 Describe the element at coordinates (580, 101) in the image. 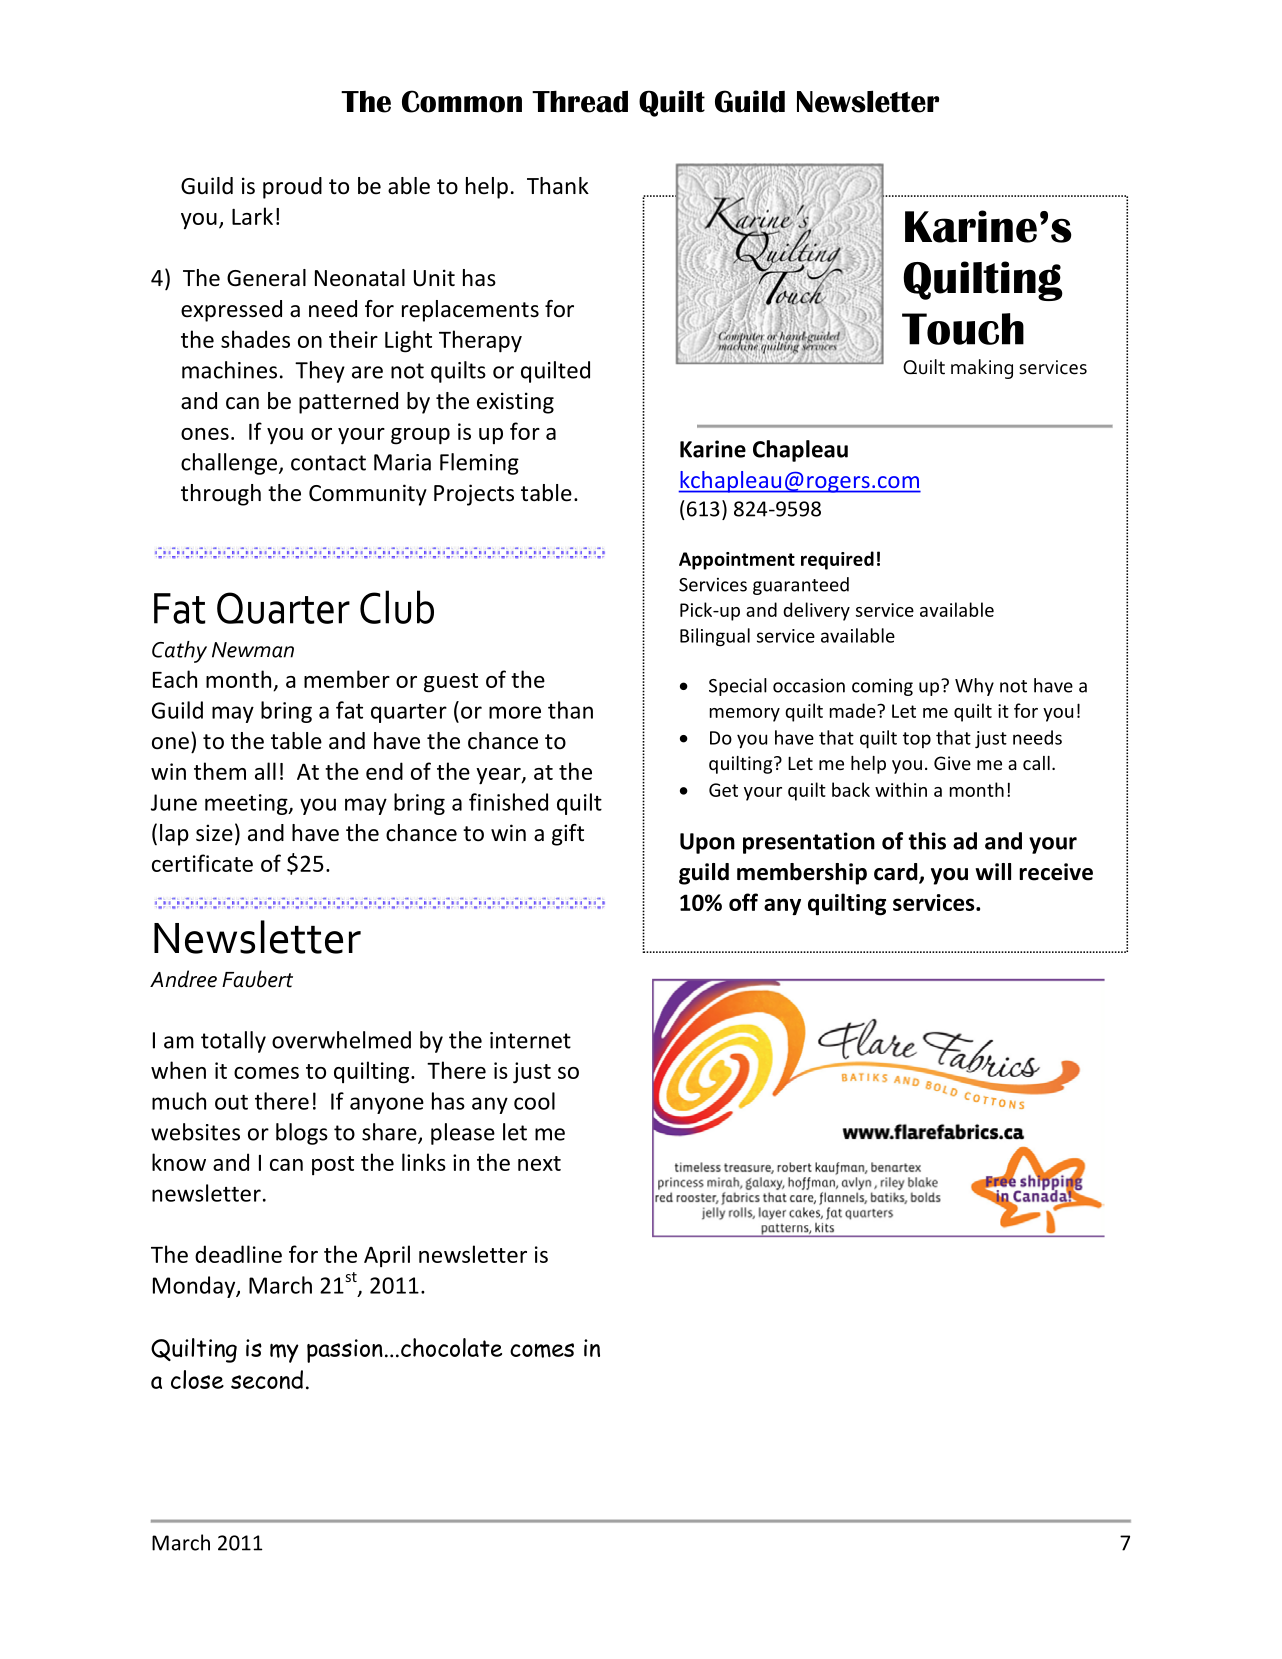

I see `Thread` at that location.
